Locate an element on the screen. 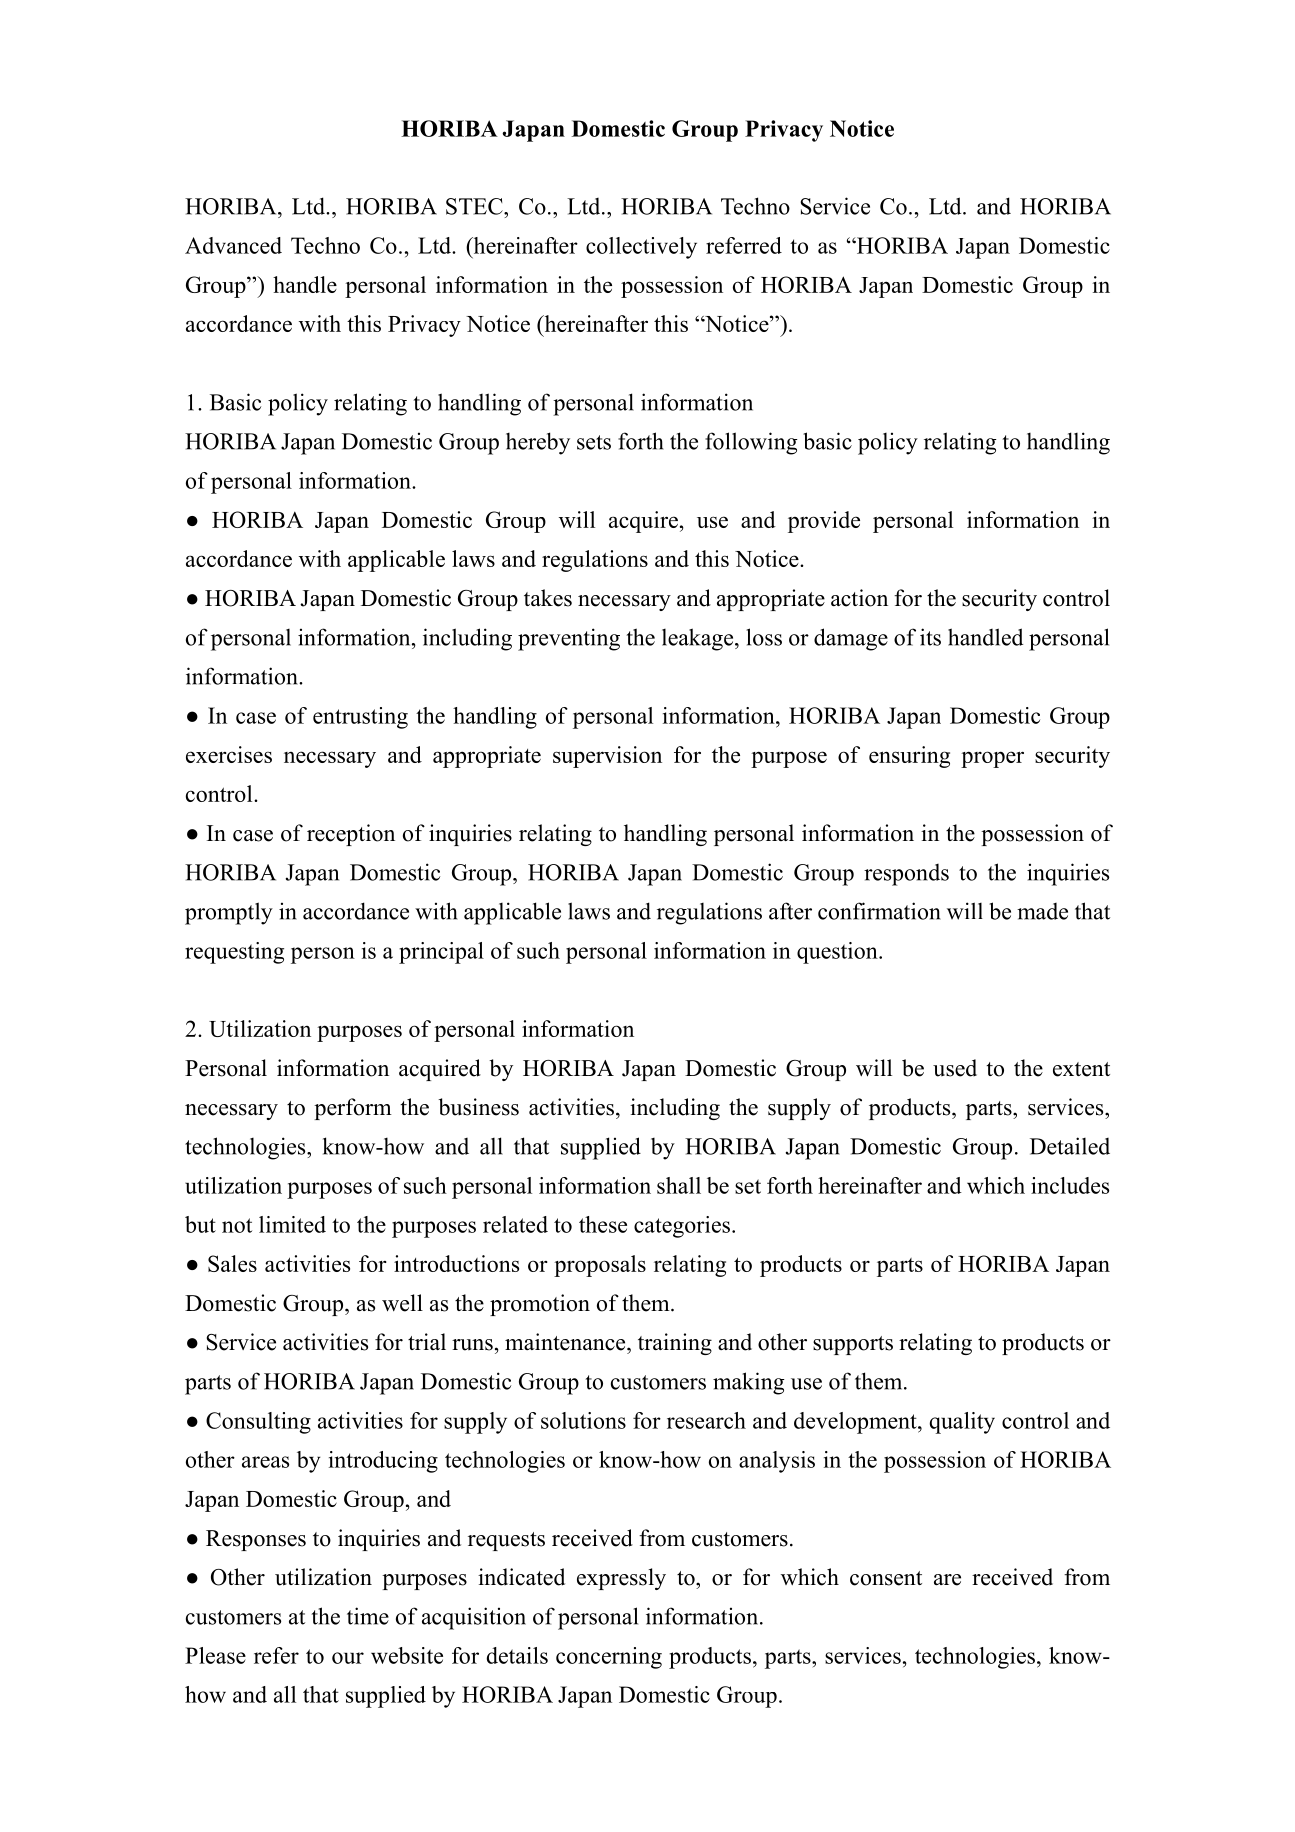 The width and height of the screenshot is (1295, 1832). question is located at coordinates (838, 953).
